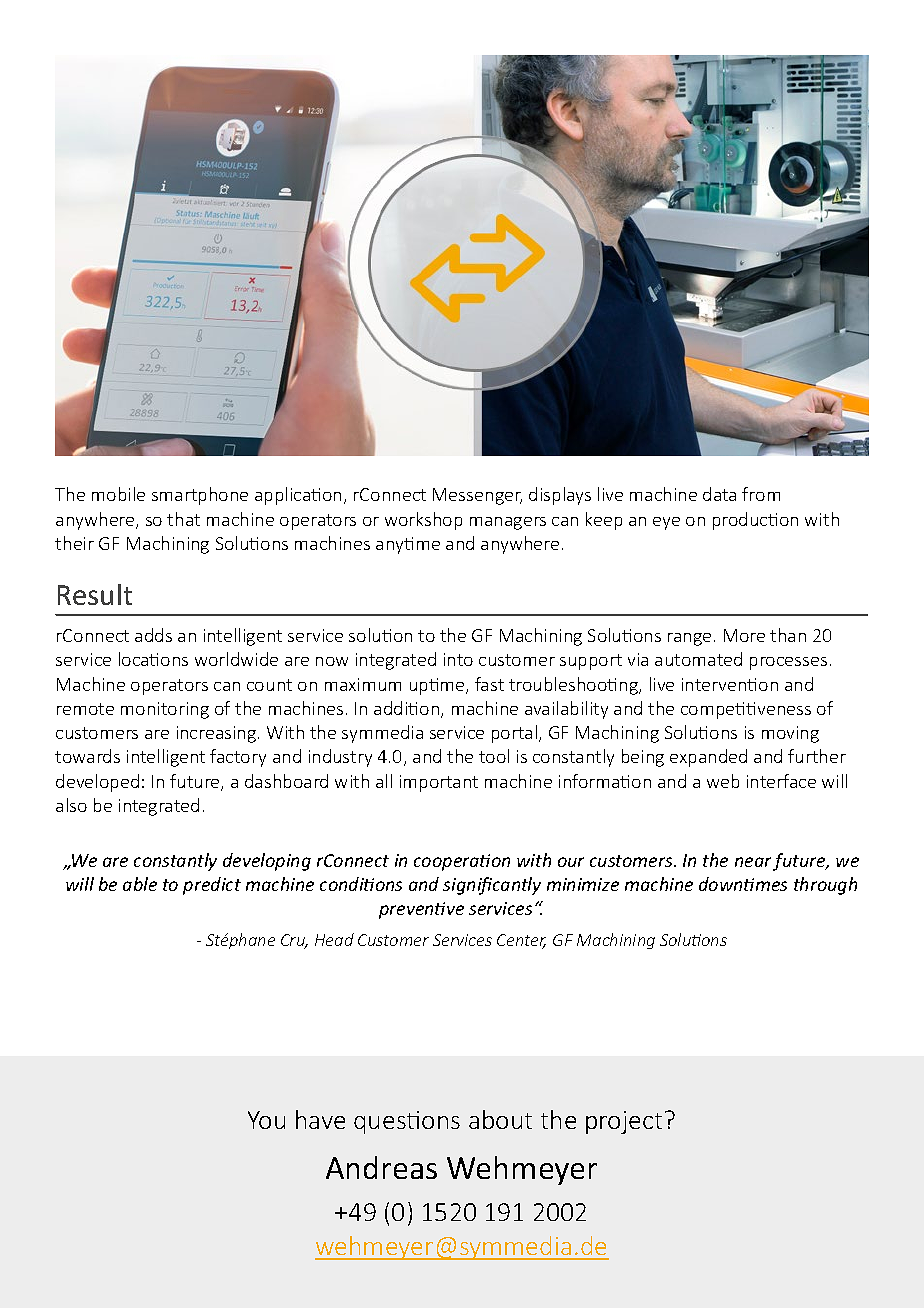 The image size is (924, 1308). Describe the element at coordinates (521, 941) in the document. I see `Center` at that location.
